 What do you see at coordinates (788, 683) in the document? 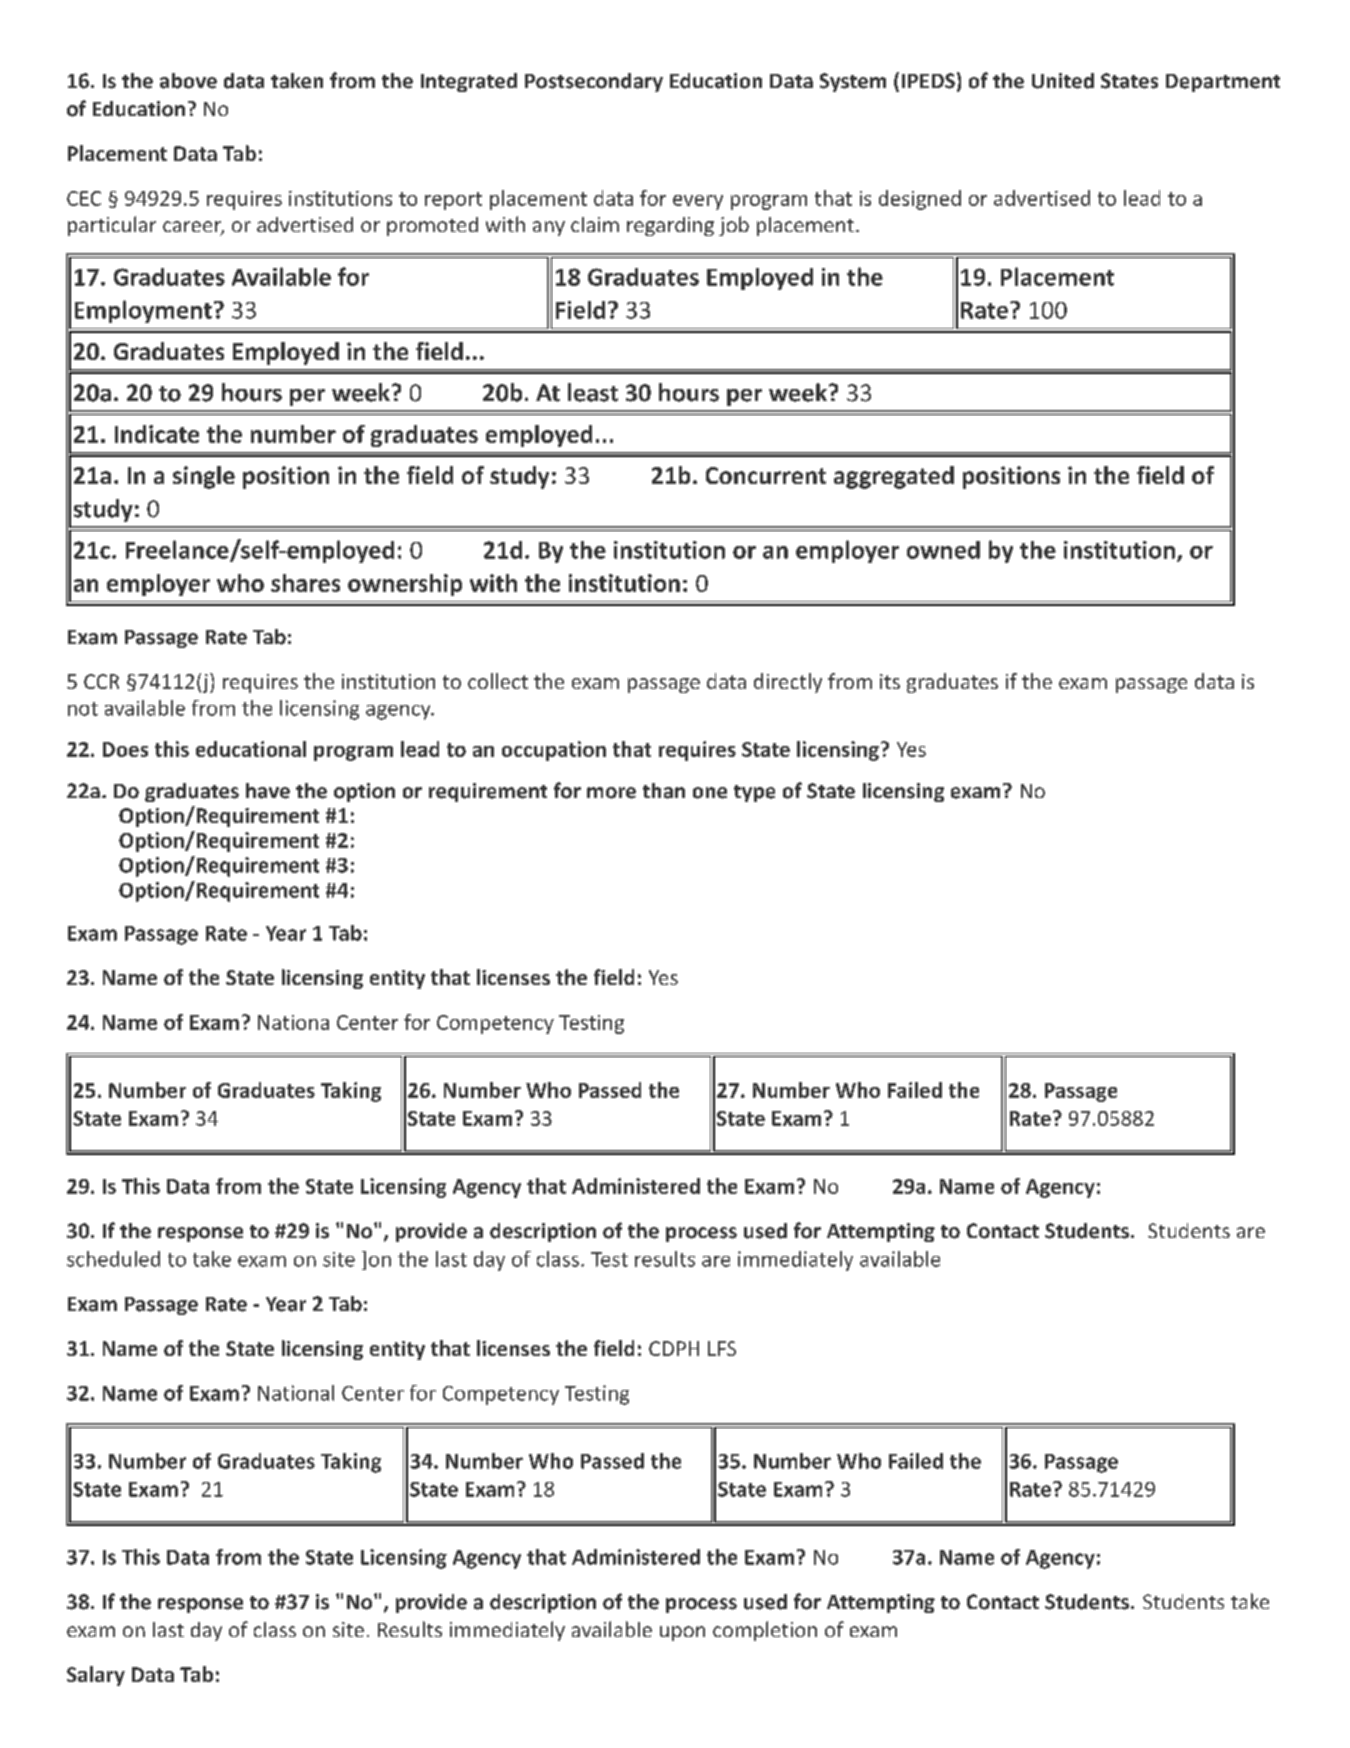
I see `directly` at bounding box center [788, 683].
